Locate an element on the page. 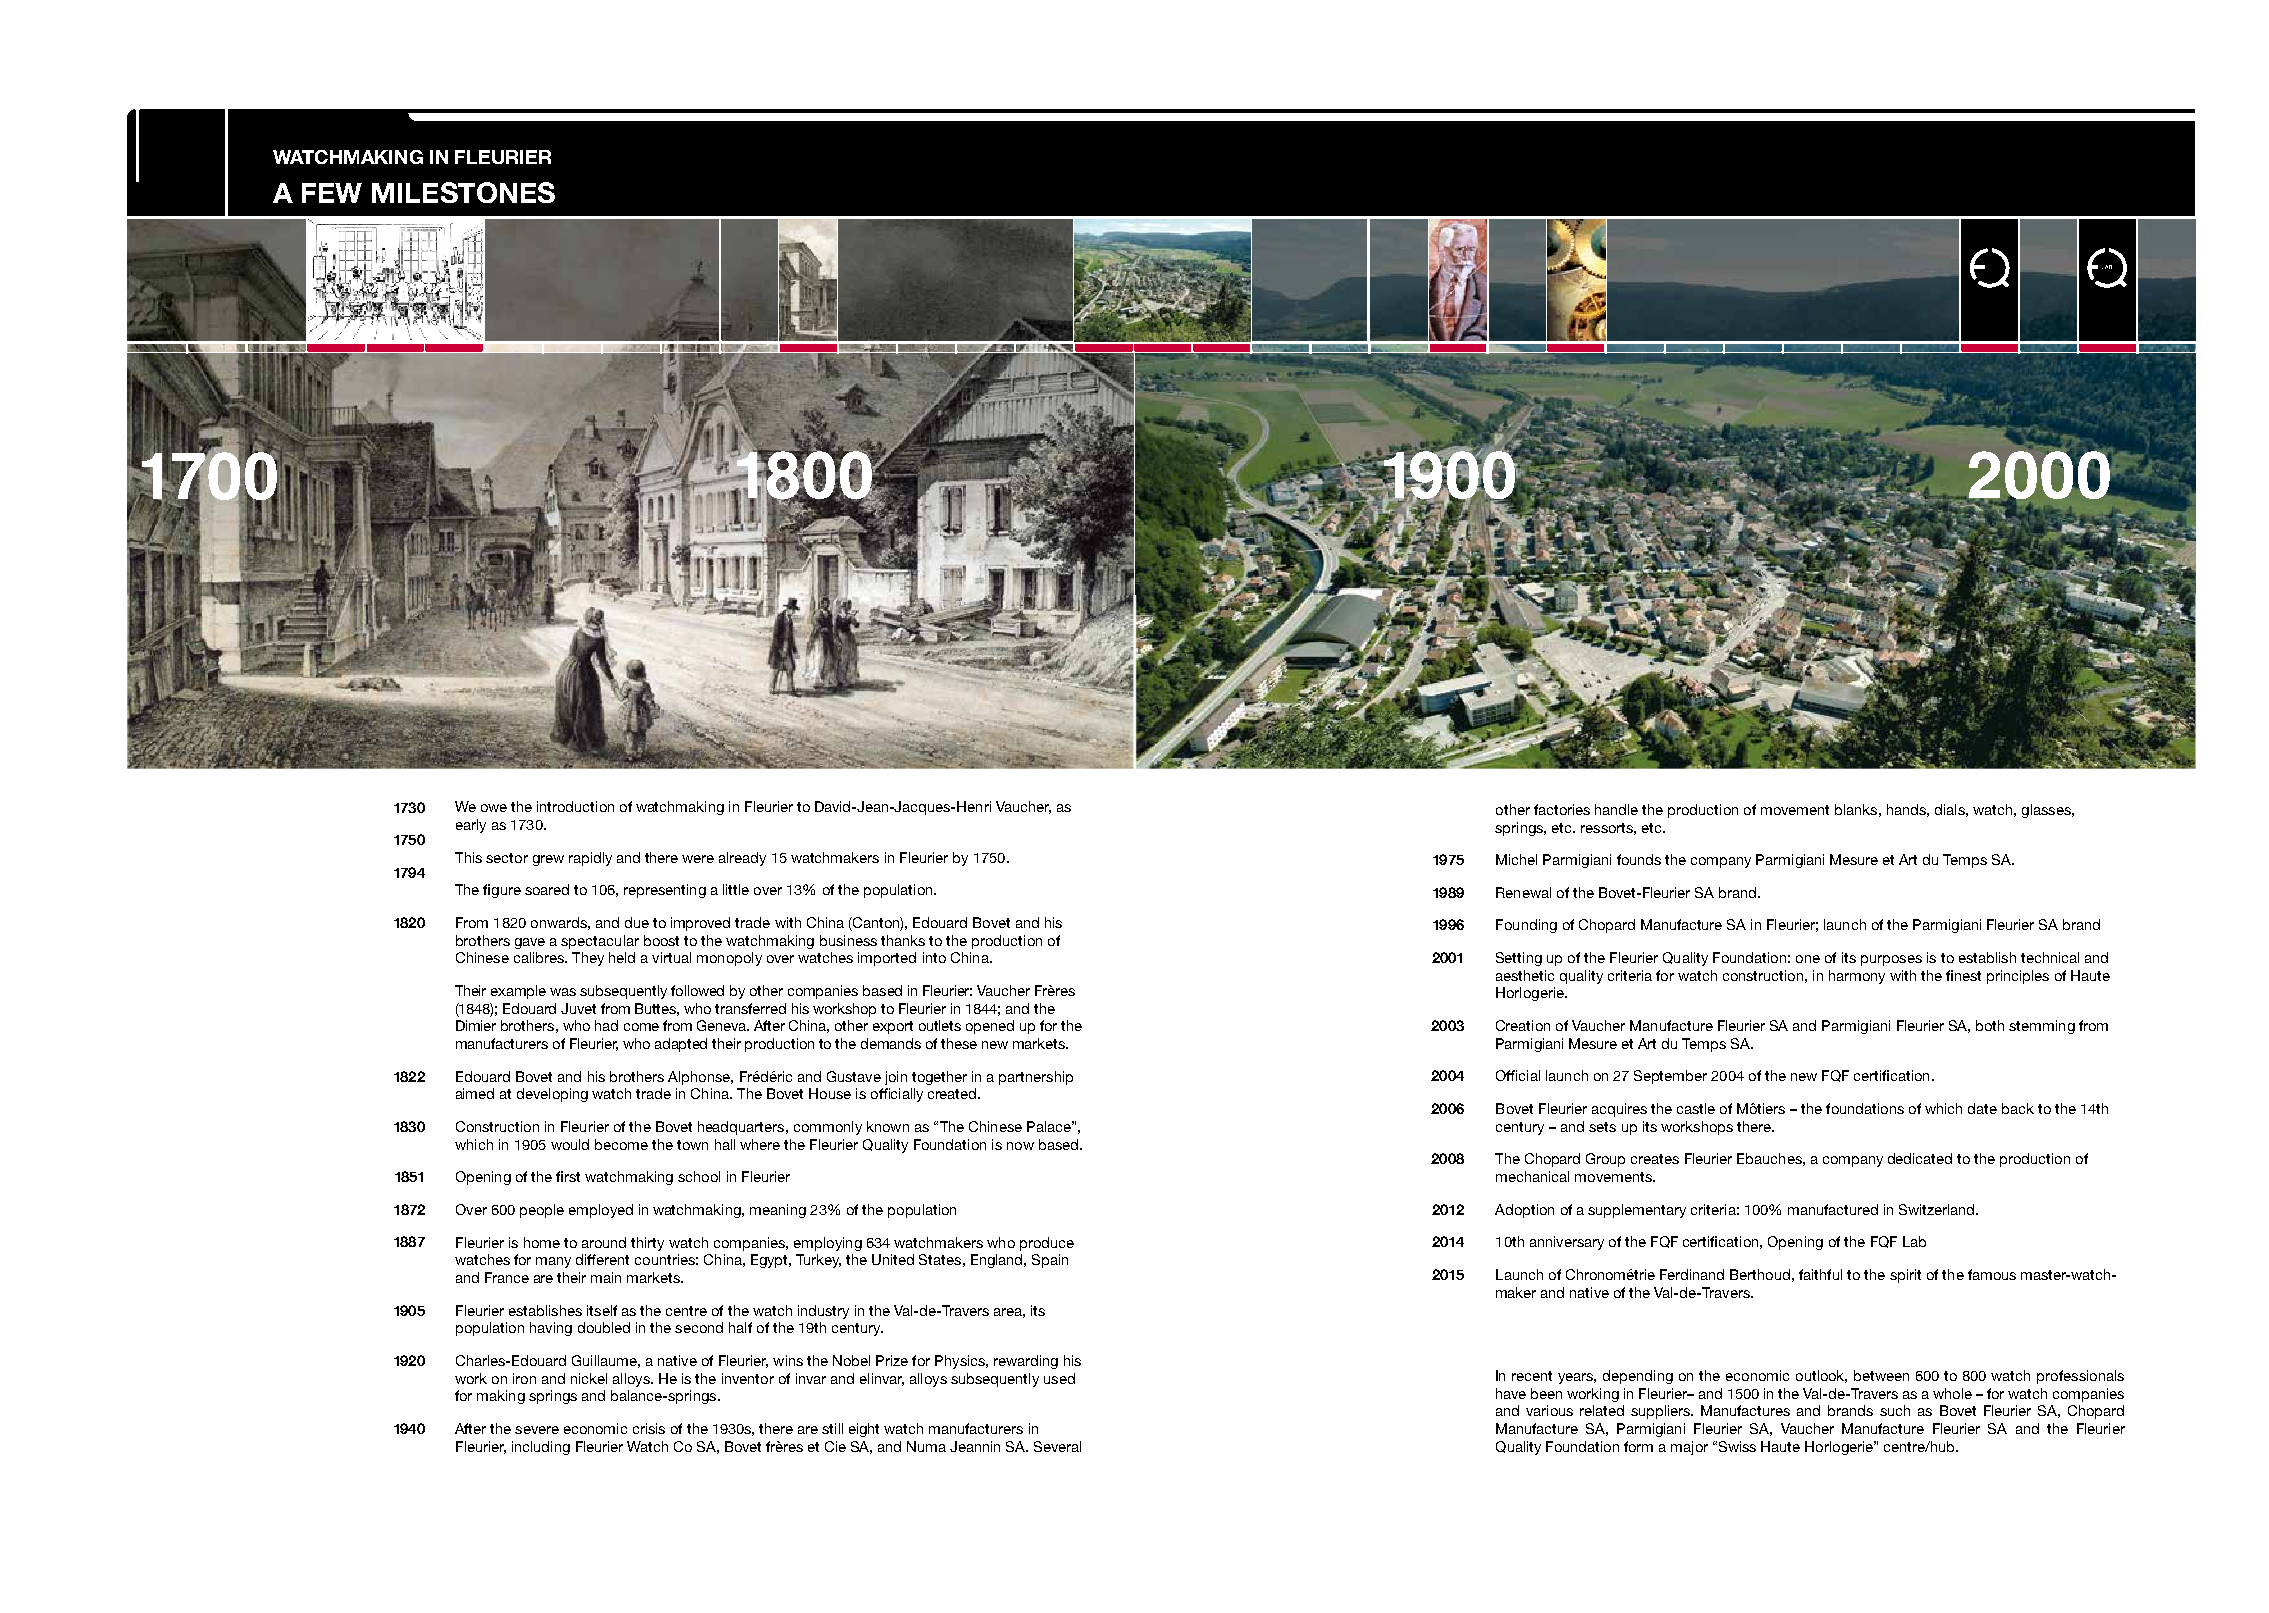  severe is located at coordinates (537, 1430).
